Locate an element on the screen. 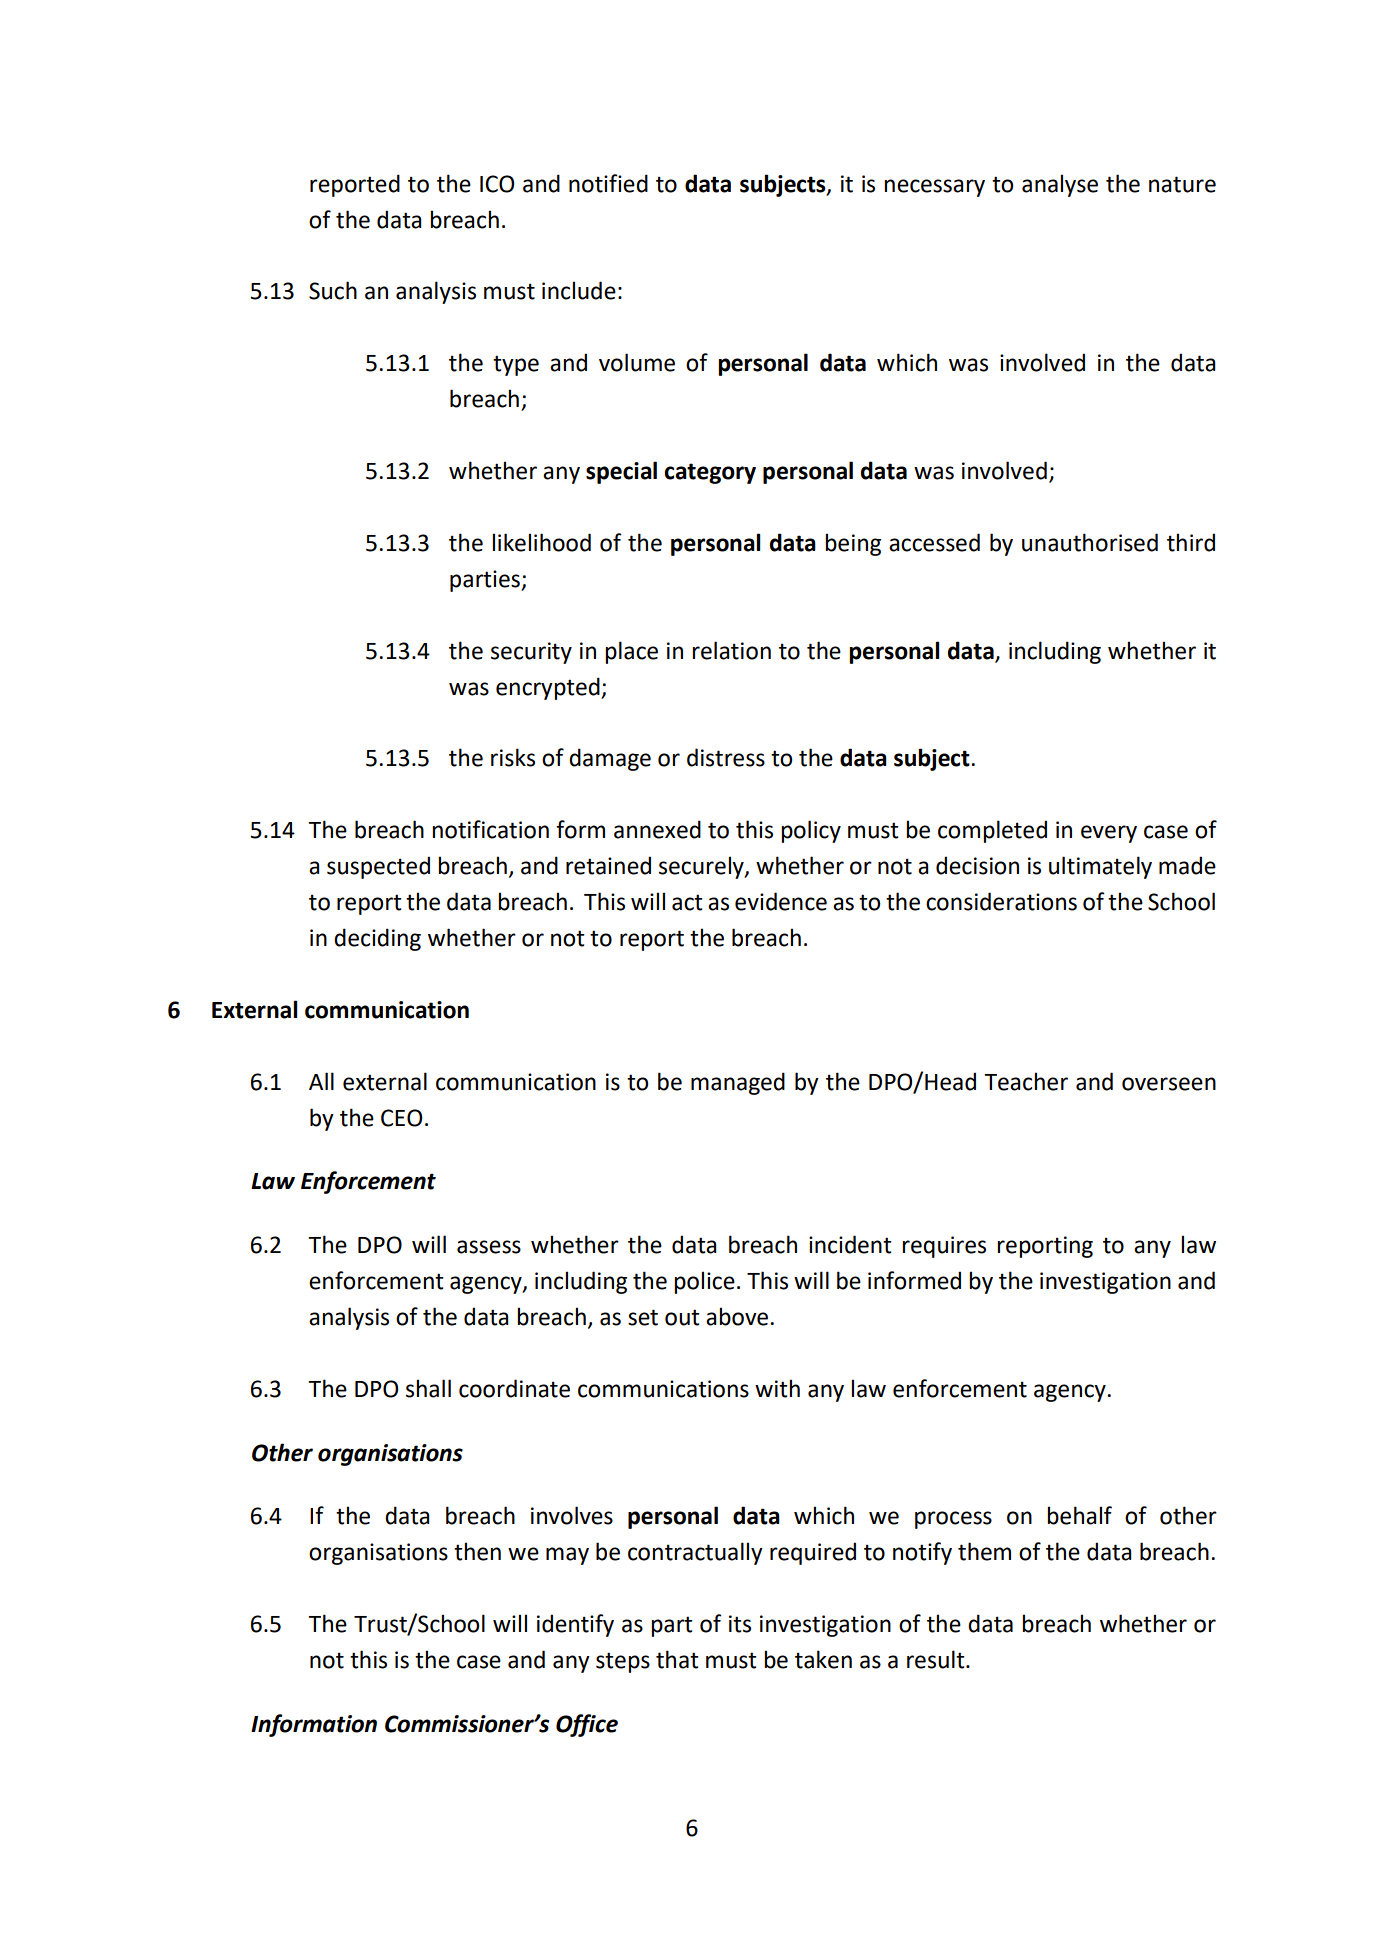 Image resolution: width=1384 pixels, height=1958 pixels. notified is located at coordinates (608, 183).
